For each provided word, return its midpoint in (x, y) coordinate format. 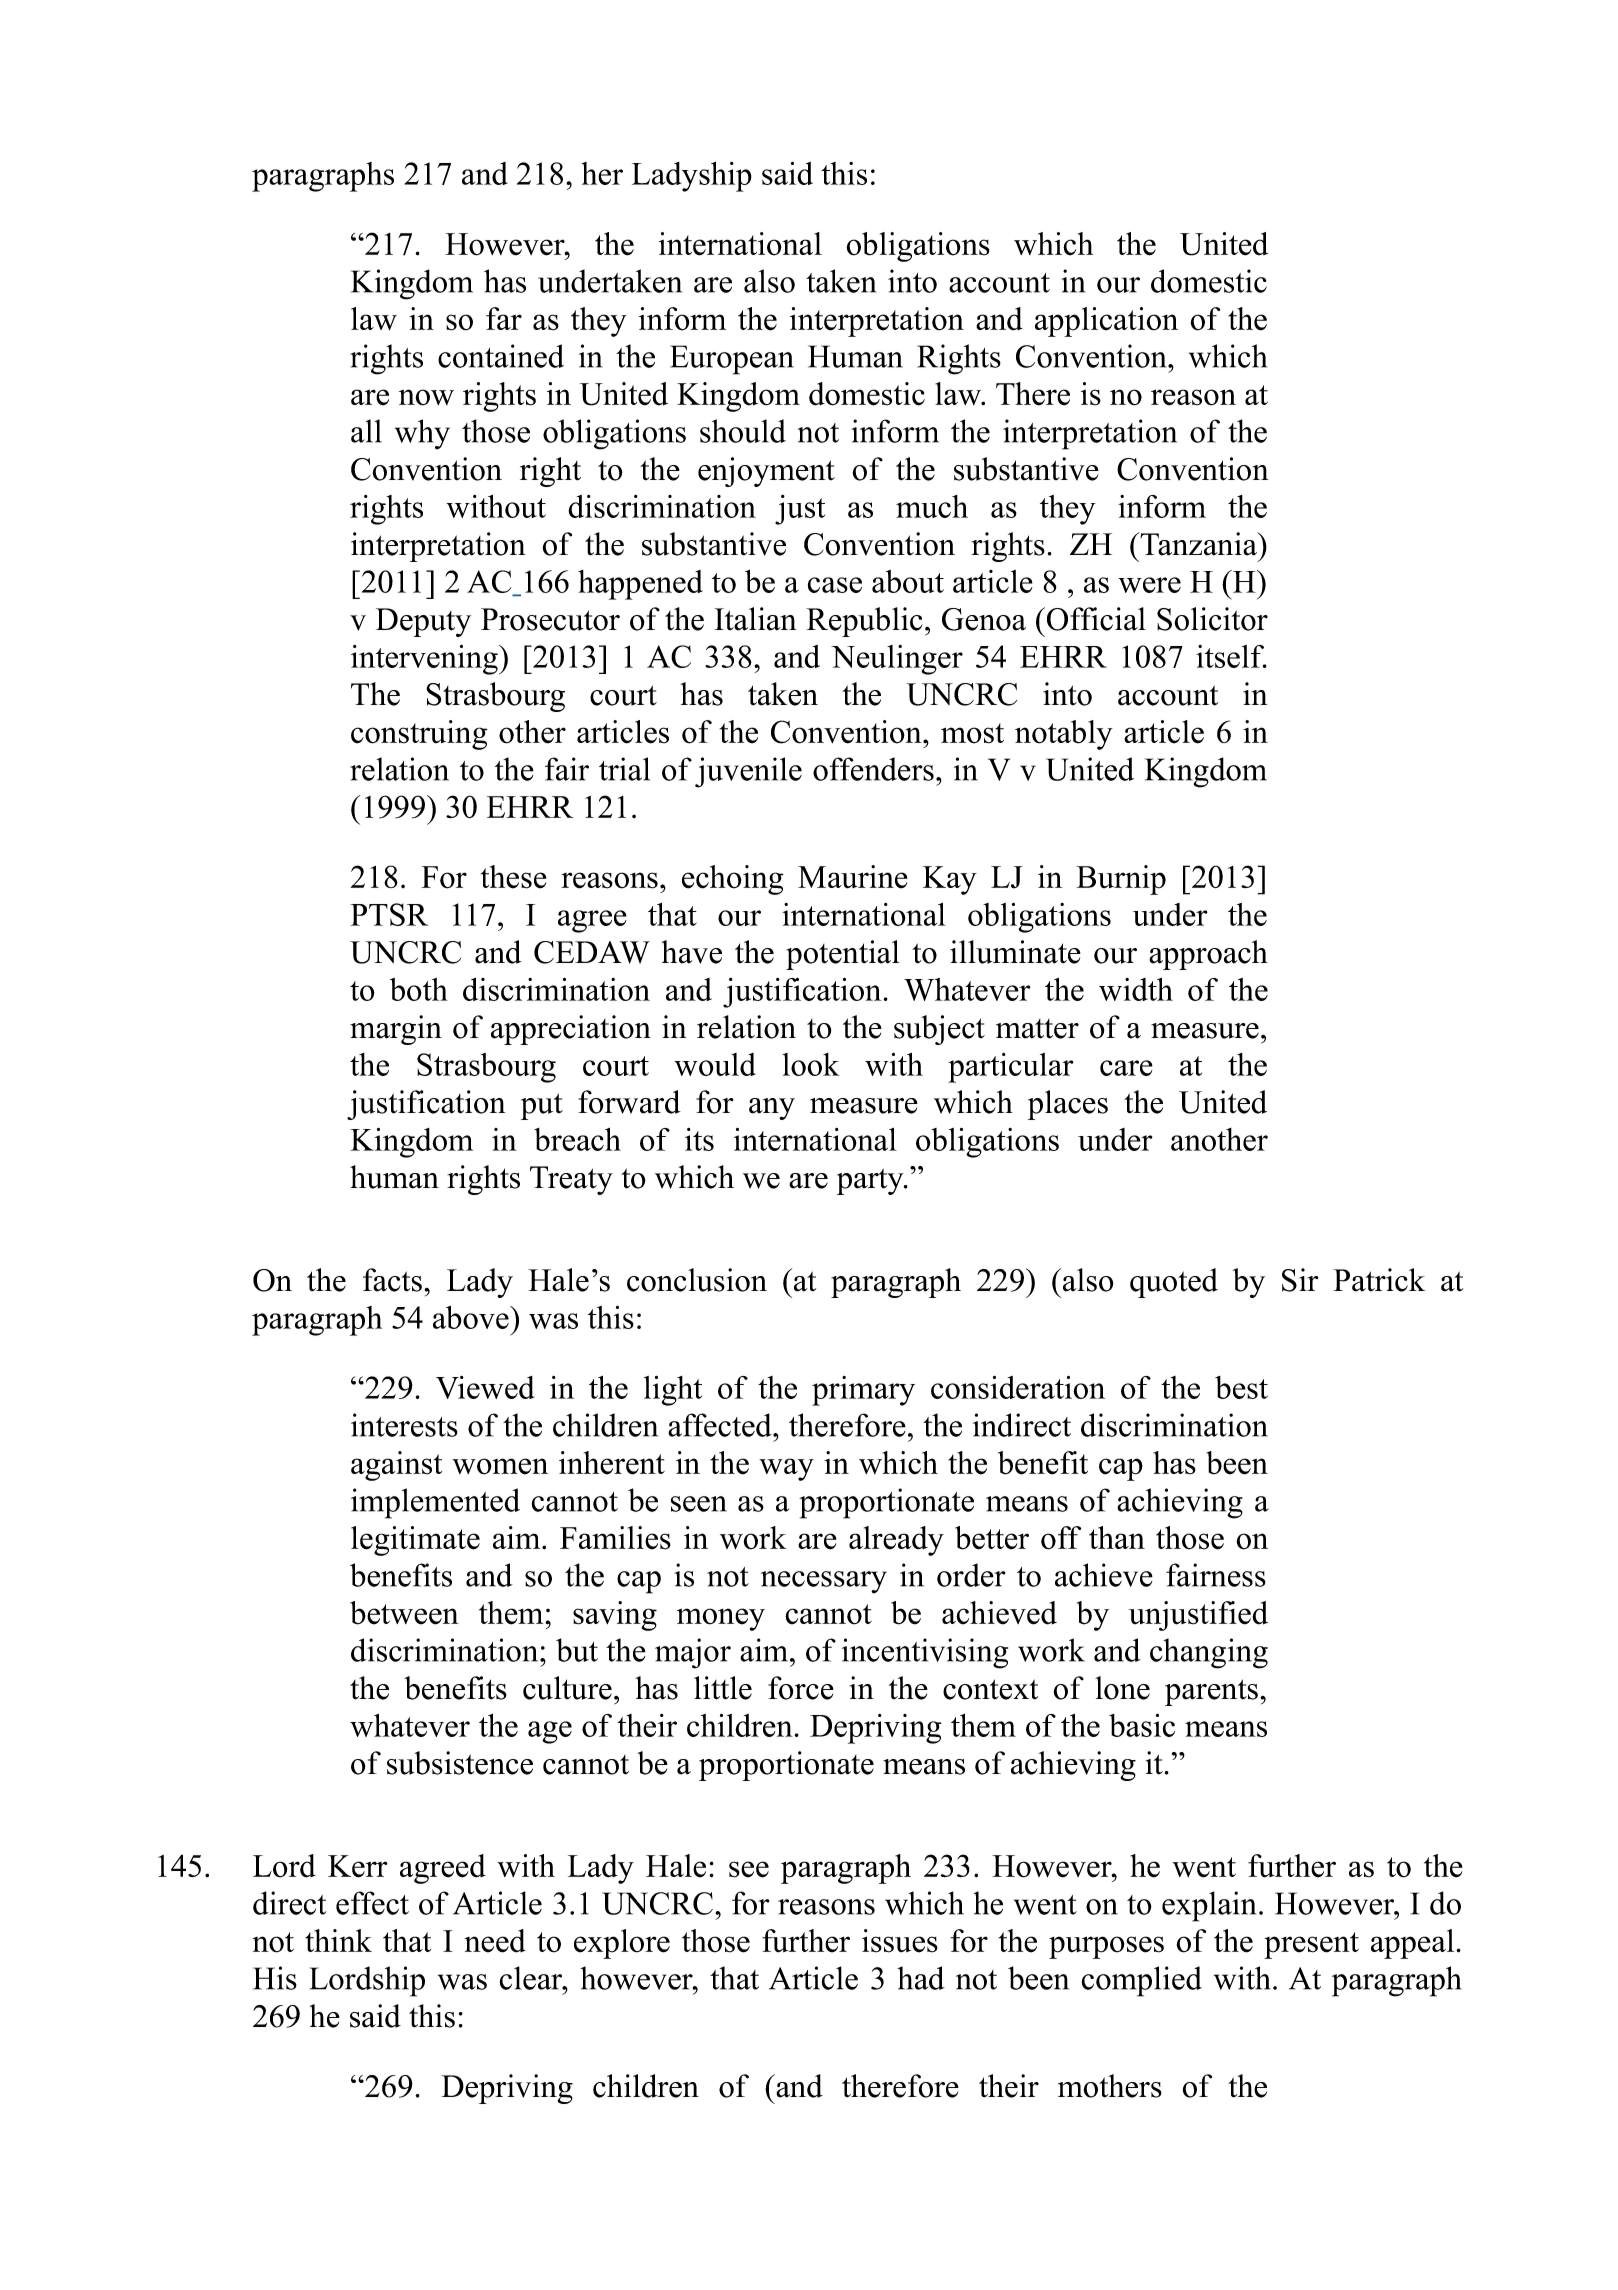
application (1106, 322)
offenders (873, 769)
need (495, 1941)
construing (419, 735)
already (896, 1541)
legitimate (415, 1541)
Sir (1300, 1280)
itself (1231, 656)
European (732, 360)
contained (501, 356)
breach (577, 1139)
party (871, 1181)
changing (1209, 1653)
